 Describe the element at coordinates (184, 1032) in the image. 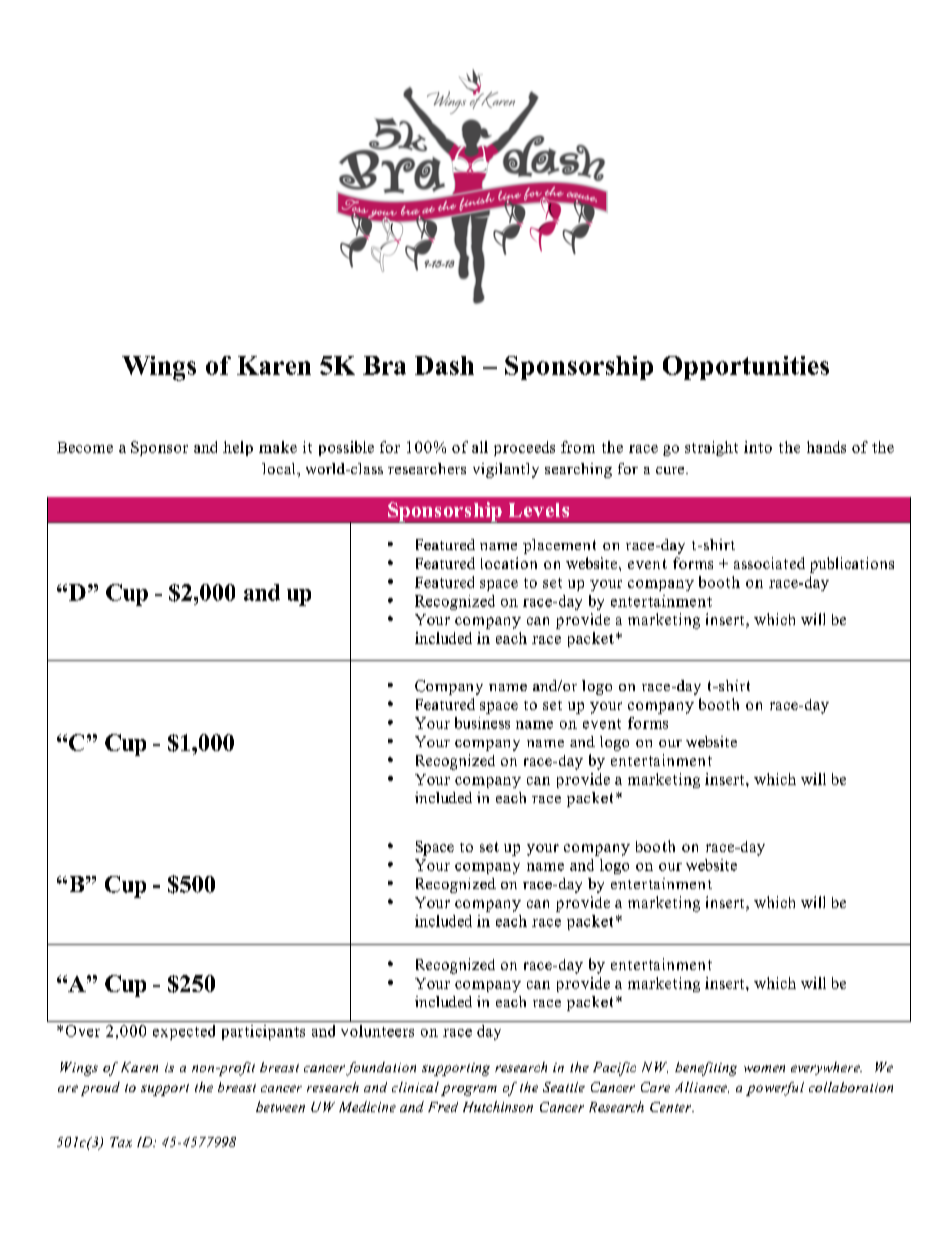

I see `expected` at that location.
